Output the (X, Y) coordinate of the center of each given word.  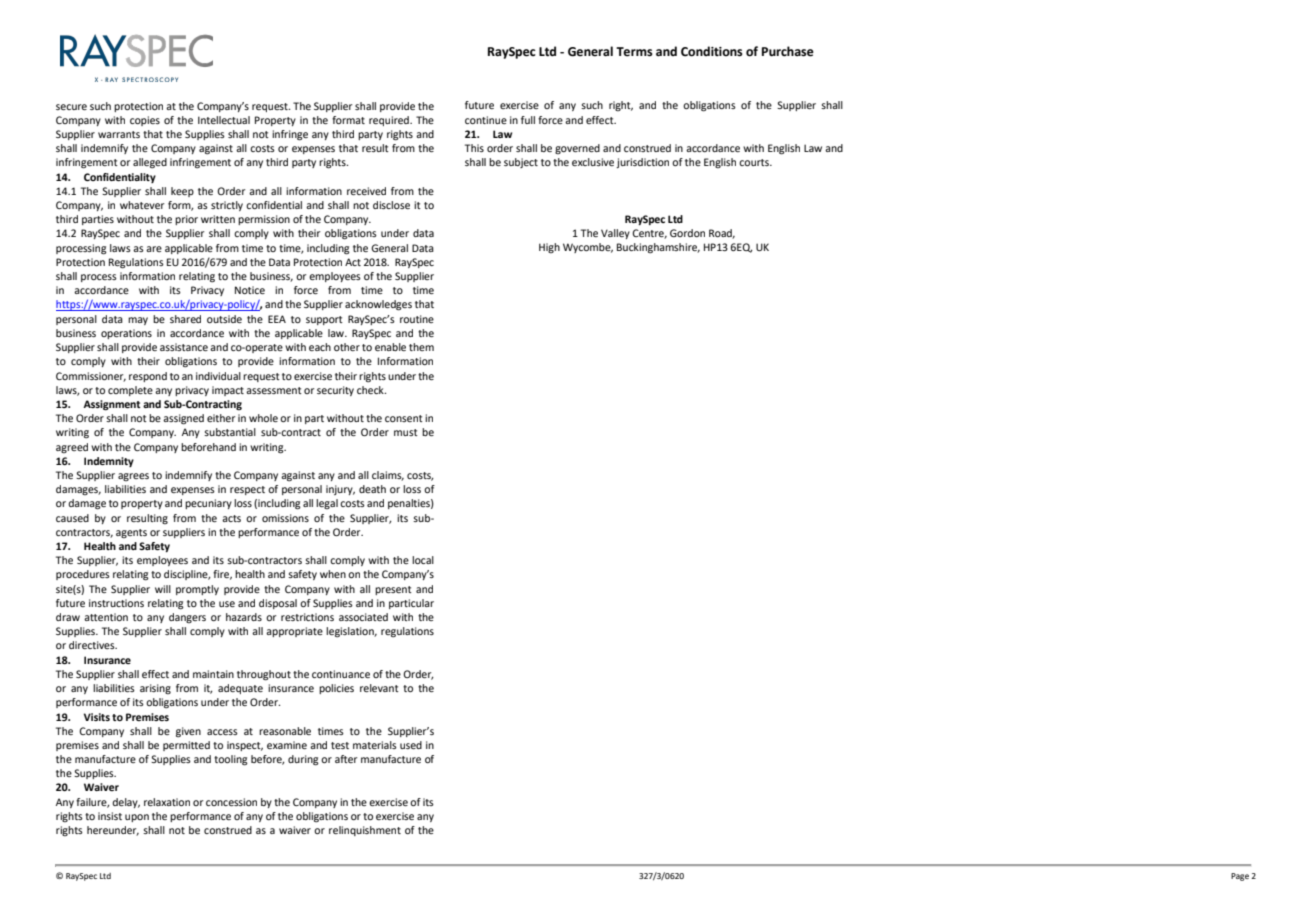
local (423, 560)
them (421, 347)
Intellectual (224, 120)
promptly (197, 590)
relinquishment (365, 831)
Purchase (788, 51)
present (393, 590)
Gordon (687, 233)
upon (137, 818)
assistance (184, 347)
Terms (634, 52)
